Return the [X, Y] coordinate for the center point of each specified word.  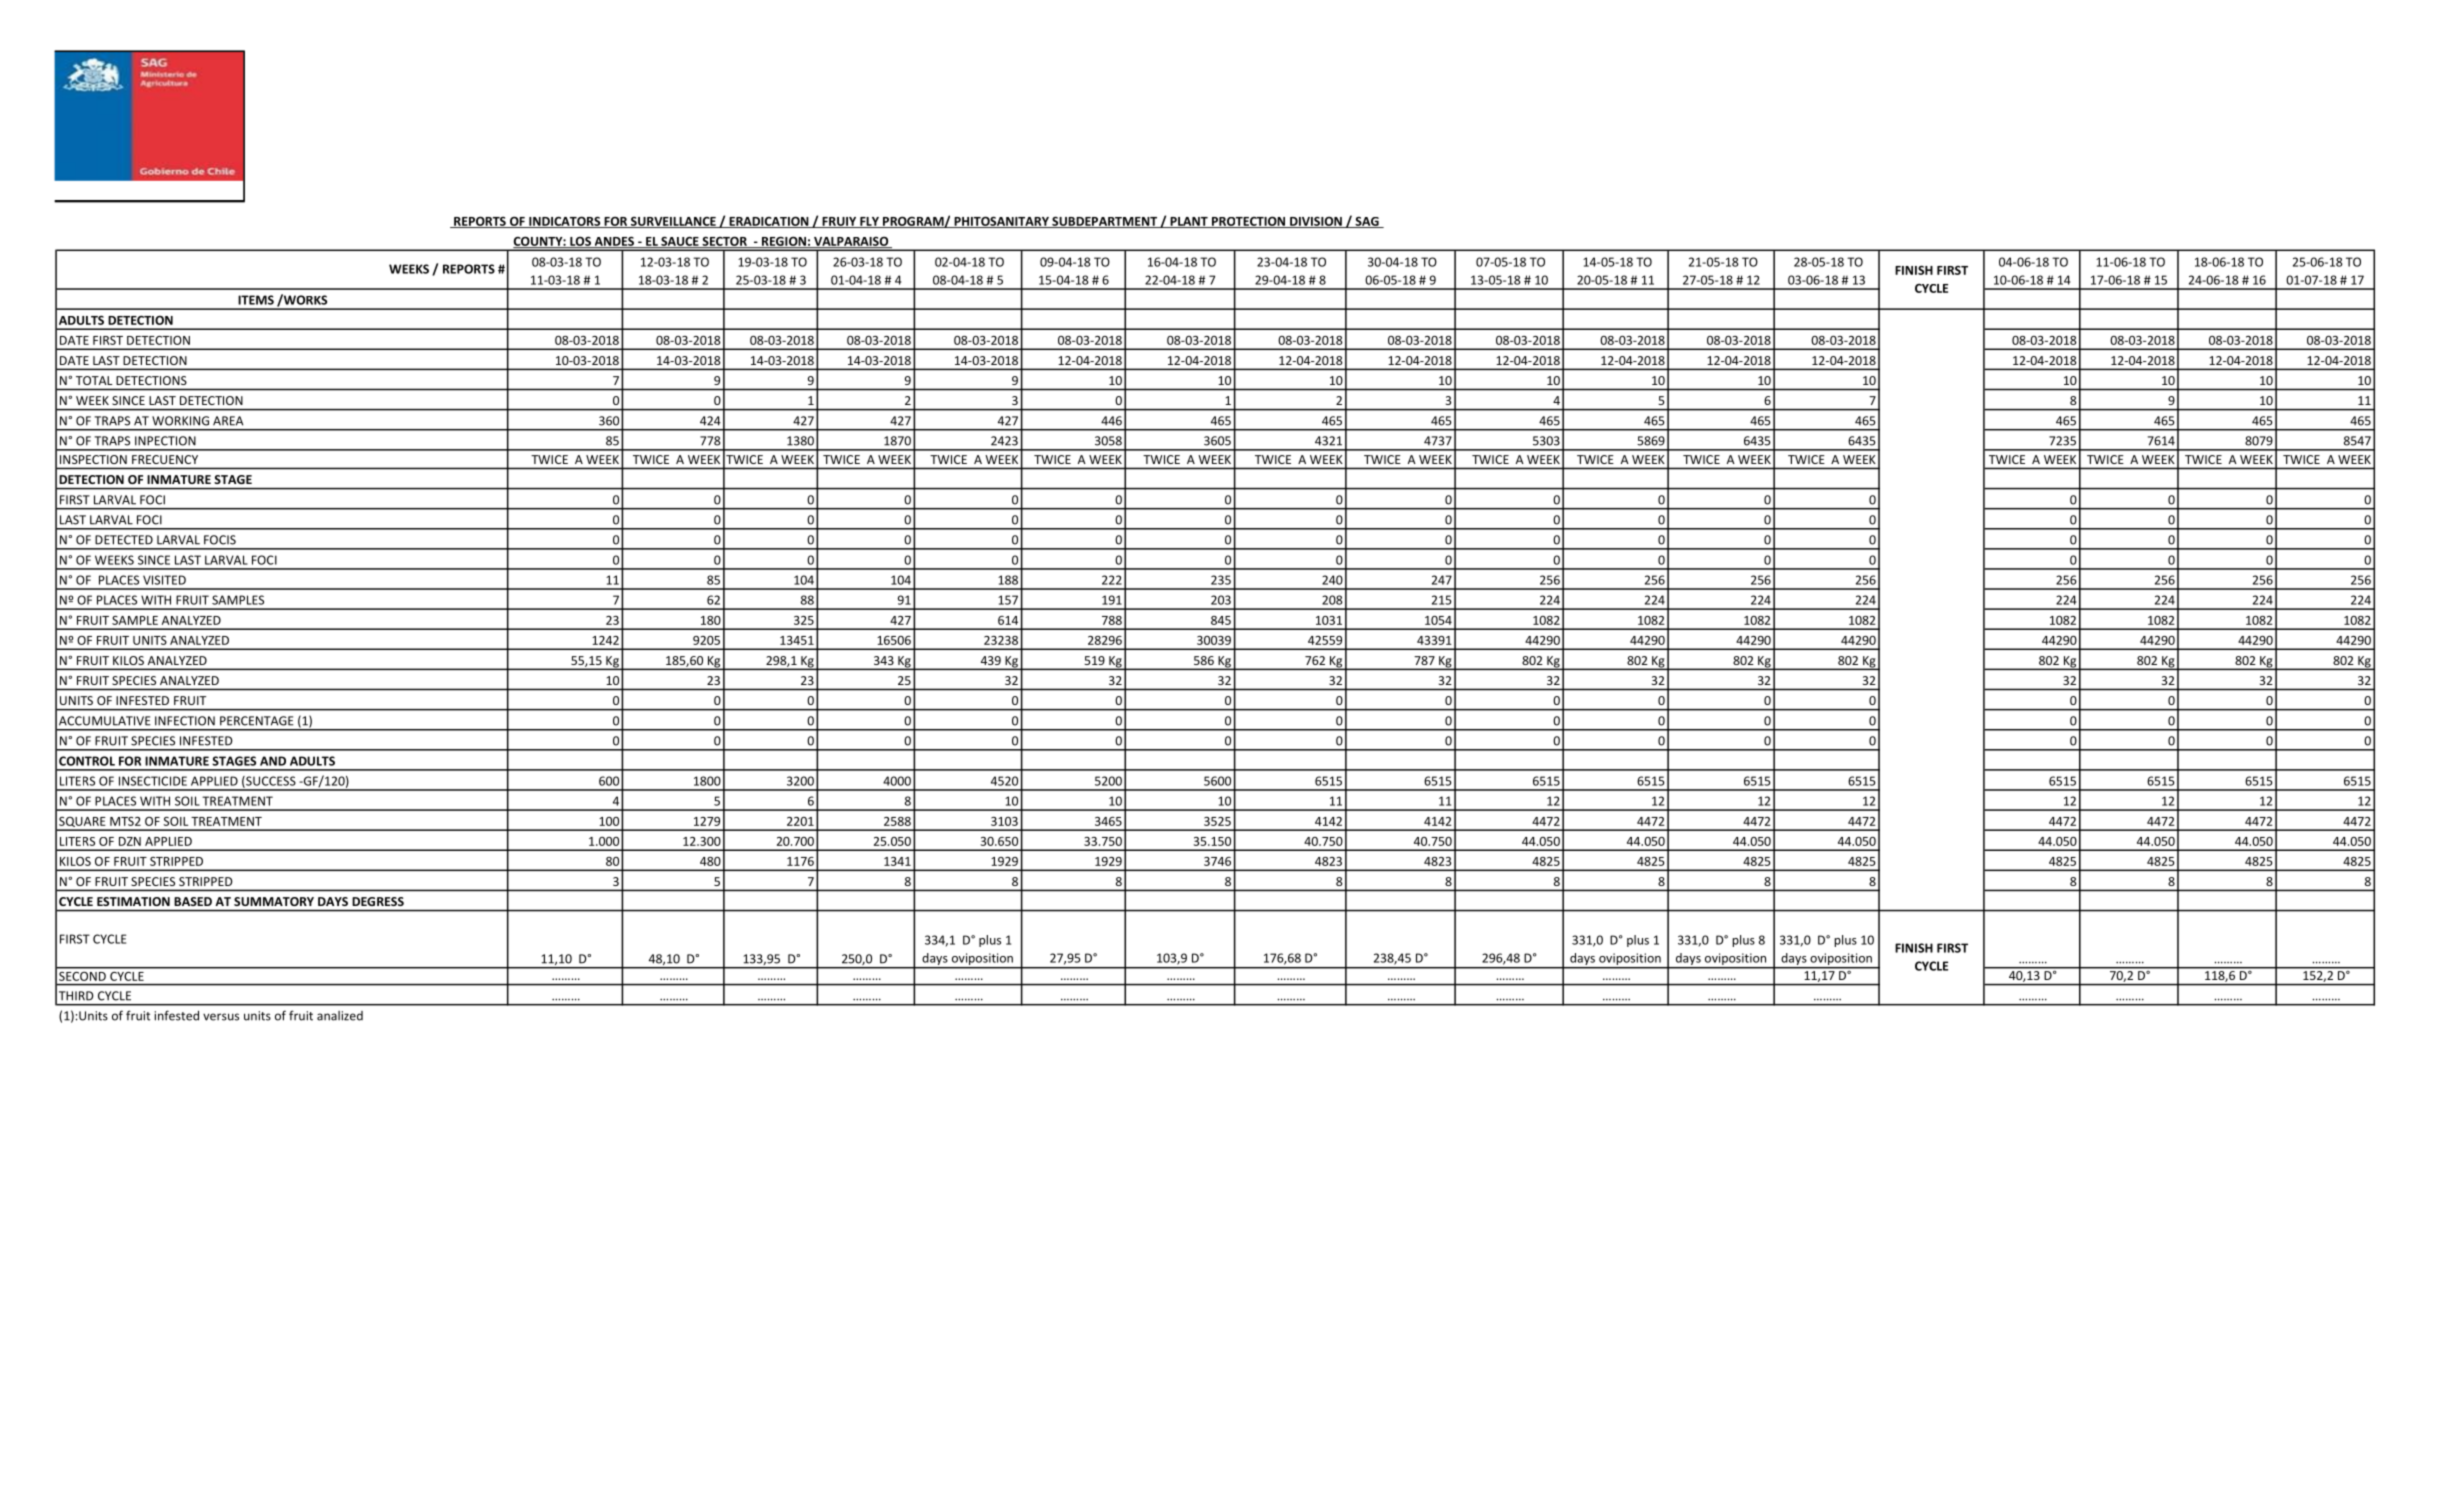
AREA [228, 421]
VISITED [164, 580]
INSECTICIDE [153, 781]
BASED [193, 901]
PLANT [1189, 222]
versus [221, 1017]
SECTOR [724, 242]
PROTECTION [1249, 222]
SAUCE [680, 242]
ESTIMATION [133, 901]
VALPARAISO [851, 242]
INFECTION [185, 721]
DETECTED [124, 540]
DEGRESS [378, 901]
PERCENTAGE [257, 721]
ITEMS [256, 300]
